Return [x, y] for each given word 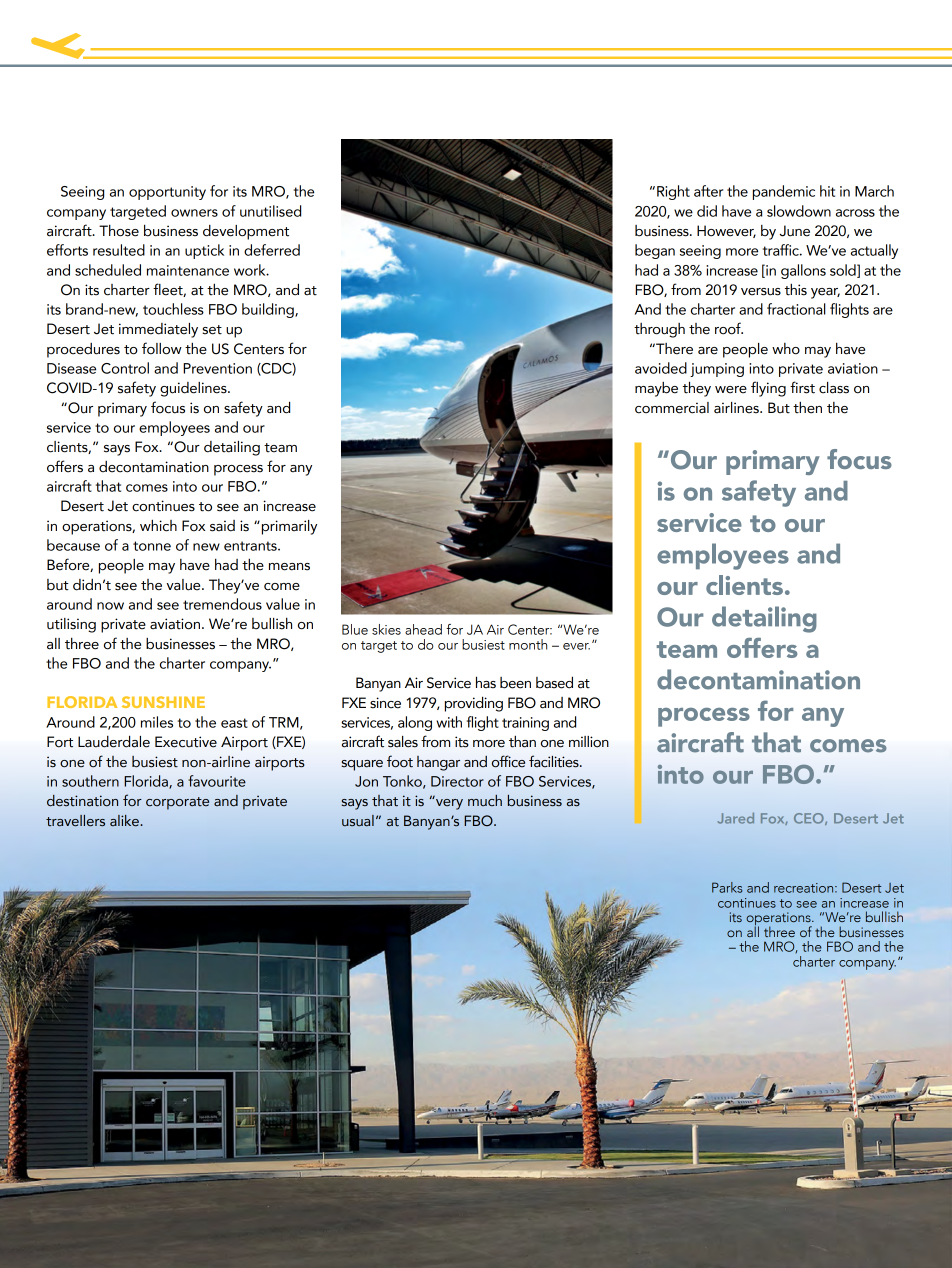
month [528, 644]
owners [194, 213]
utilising [71, 625]
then [807, 407]
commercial [672, 408]
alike [125, 821]
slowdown [799, 211]
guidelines [194, 389]
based [554, 682]
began [655, 251]
